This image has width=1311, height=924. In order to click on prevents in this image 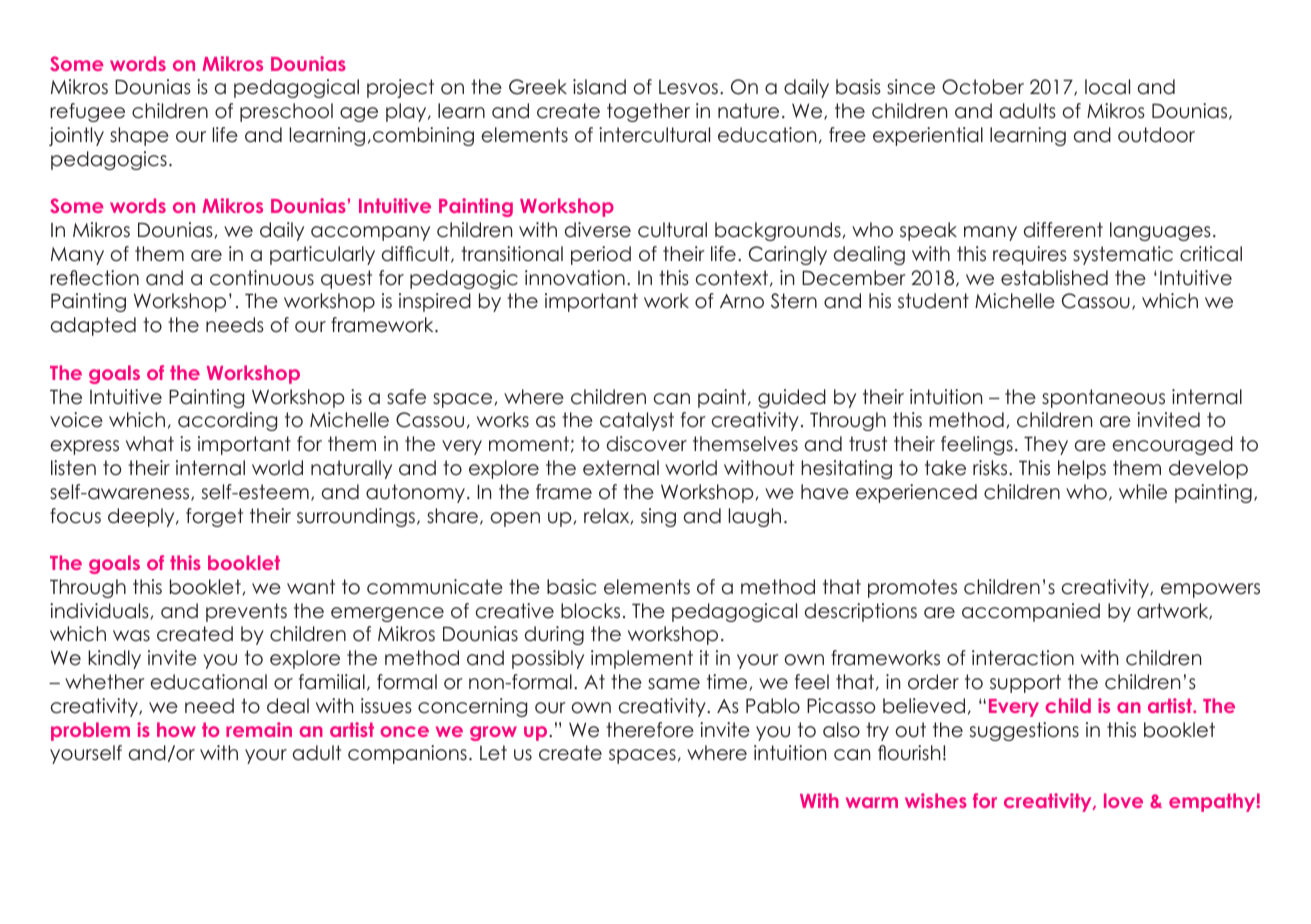, I will do `click(246, 612)`.
